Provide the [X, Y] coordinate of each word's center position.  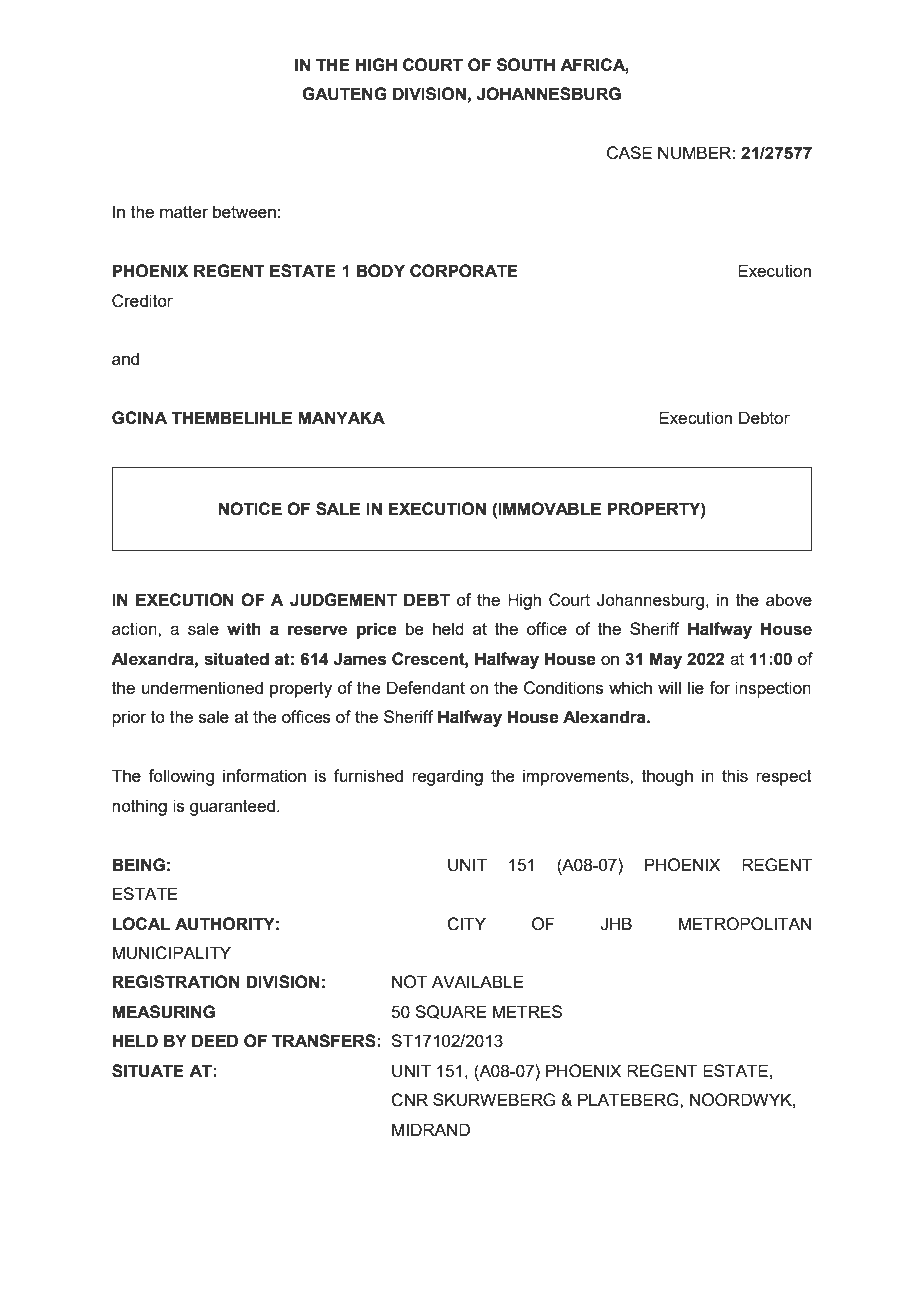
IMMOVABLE [549, 509]
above [789, 599]
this [735, 775]
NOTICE [250, 509]
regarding [447, 777]
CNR [409, 1100]
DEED [215, 1040]
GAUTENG [344, 94]
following [181, 777]
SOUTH [526, 65]
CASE [629, 153]
